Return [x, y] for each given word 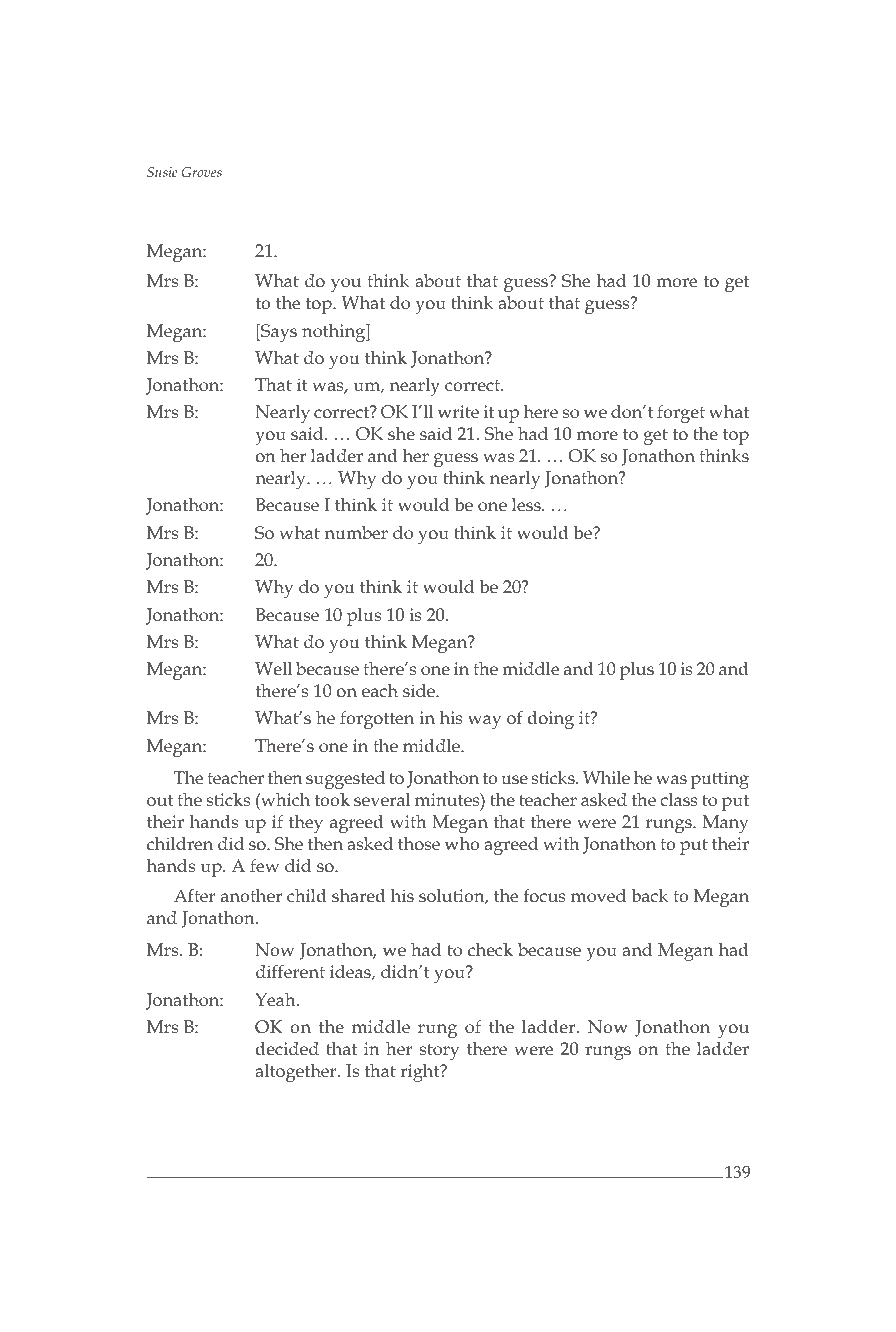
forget [681, 414]
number [356, 532]
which [284, 799]
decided [287, 1048]
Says [278, 333]
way [484, 722]
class [679, 799]
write [458, 411]
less [527, 504]
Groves [202, 172]
